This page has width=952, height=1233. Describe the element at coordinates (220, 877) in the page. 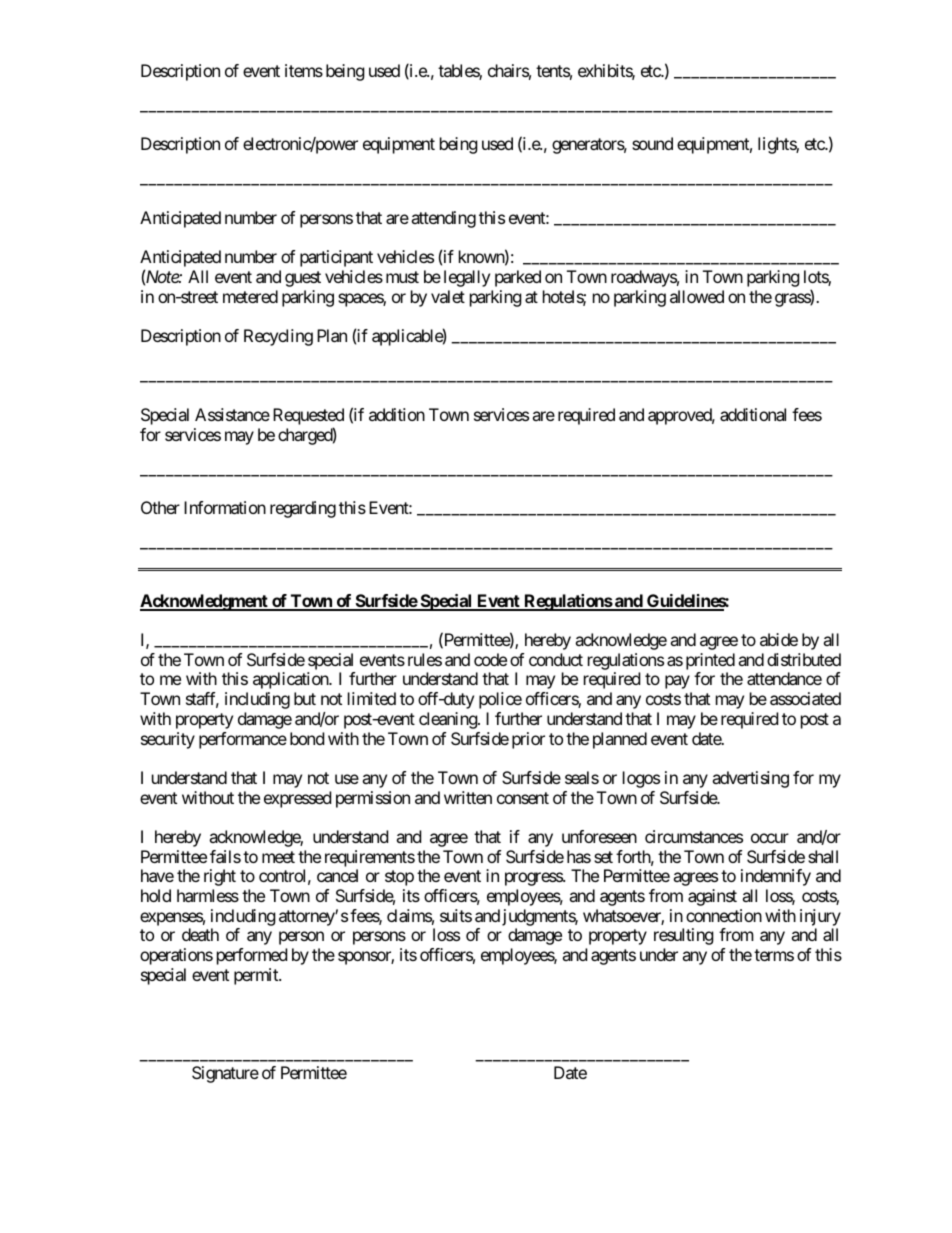

I see `right` at that location.
